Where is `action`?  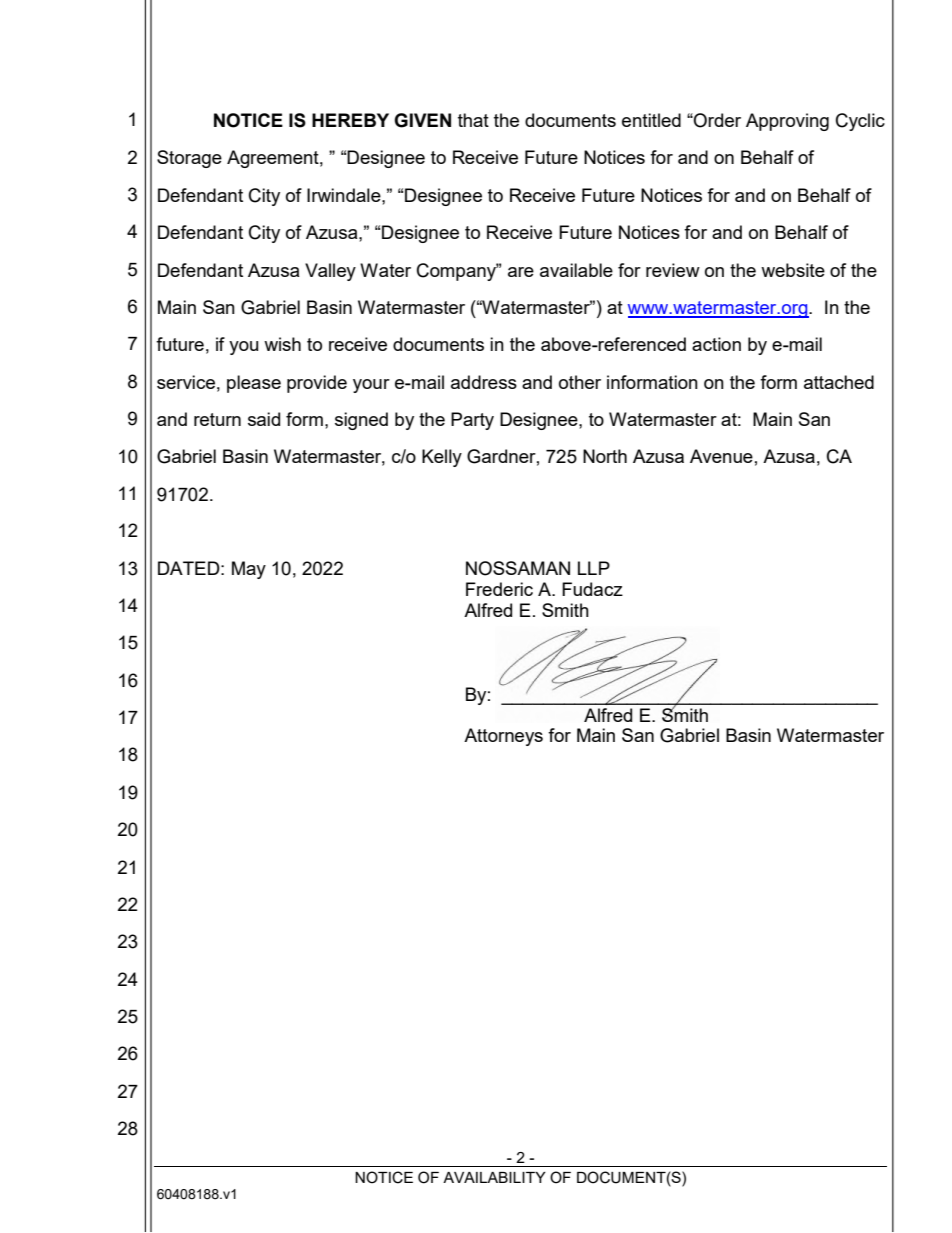 action is located at coordinates (716, 344).
